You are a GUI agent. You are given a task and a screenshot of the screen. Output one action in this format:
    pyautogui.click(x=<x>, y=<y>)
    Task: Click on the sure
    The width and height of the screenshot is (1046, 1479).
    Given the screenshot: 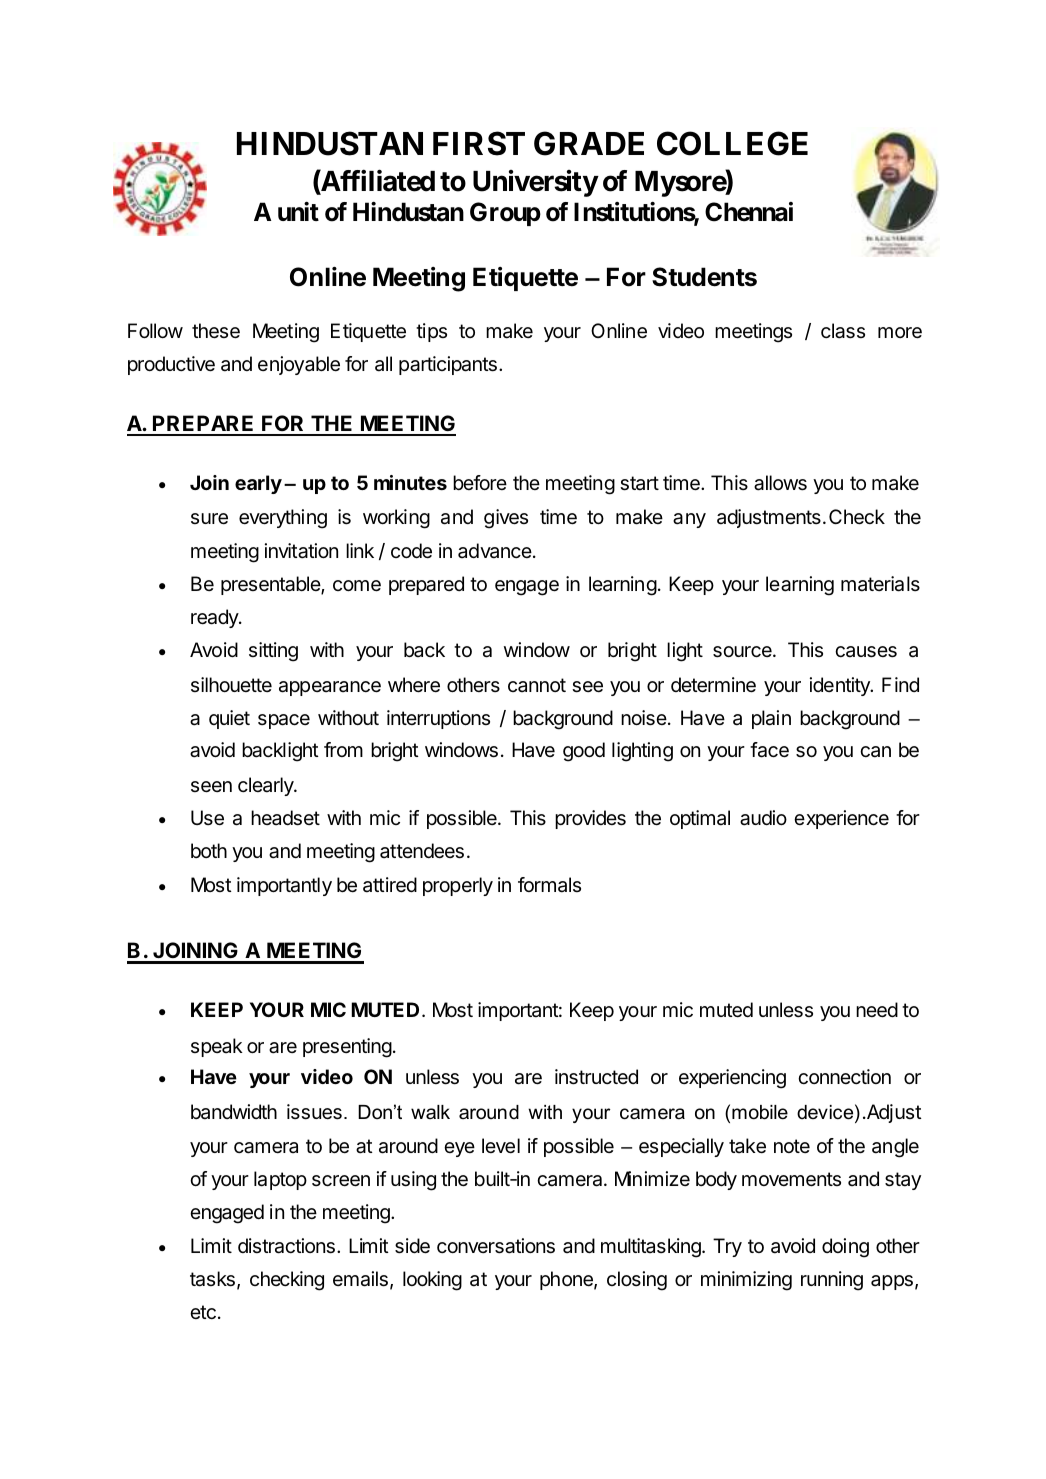 What is the action you would take?
    pyautogui.click(x=209, y=519)
